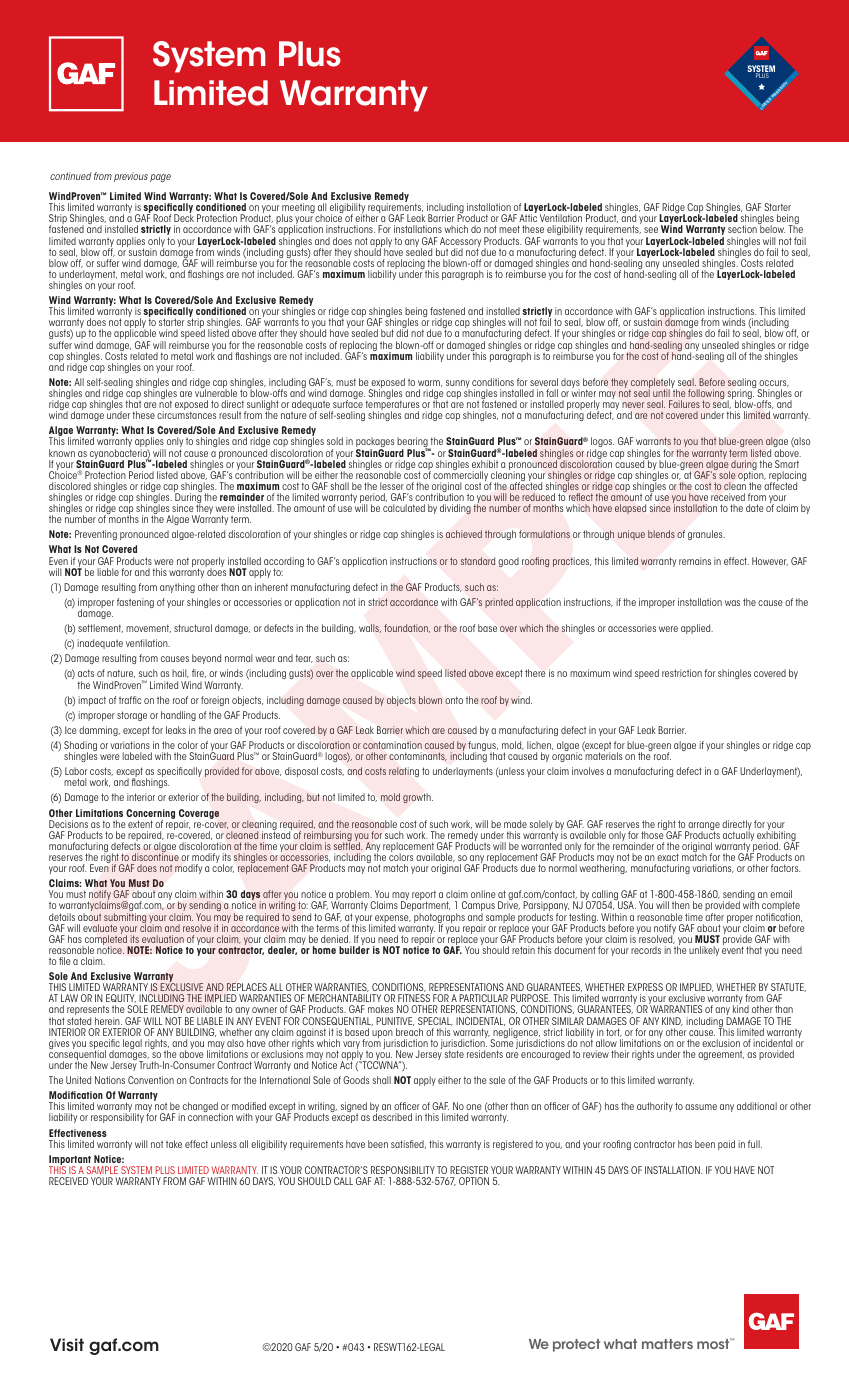 The height and width of the screenshot is (1400, 849). What do you see at coordinates (418, 756) in the screenshot?
I see `contaminants` at bounding box center [418, 756].
